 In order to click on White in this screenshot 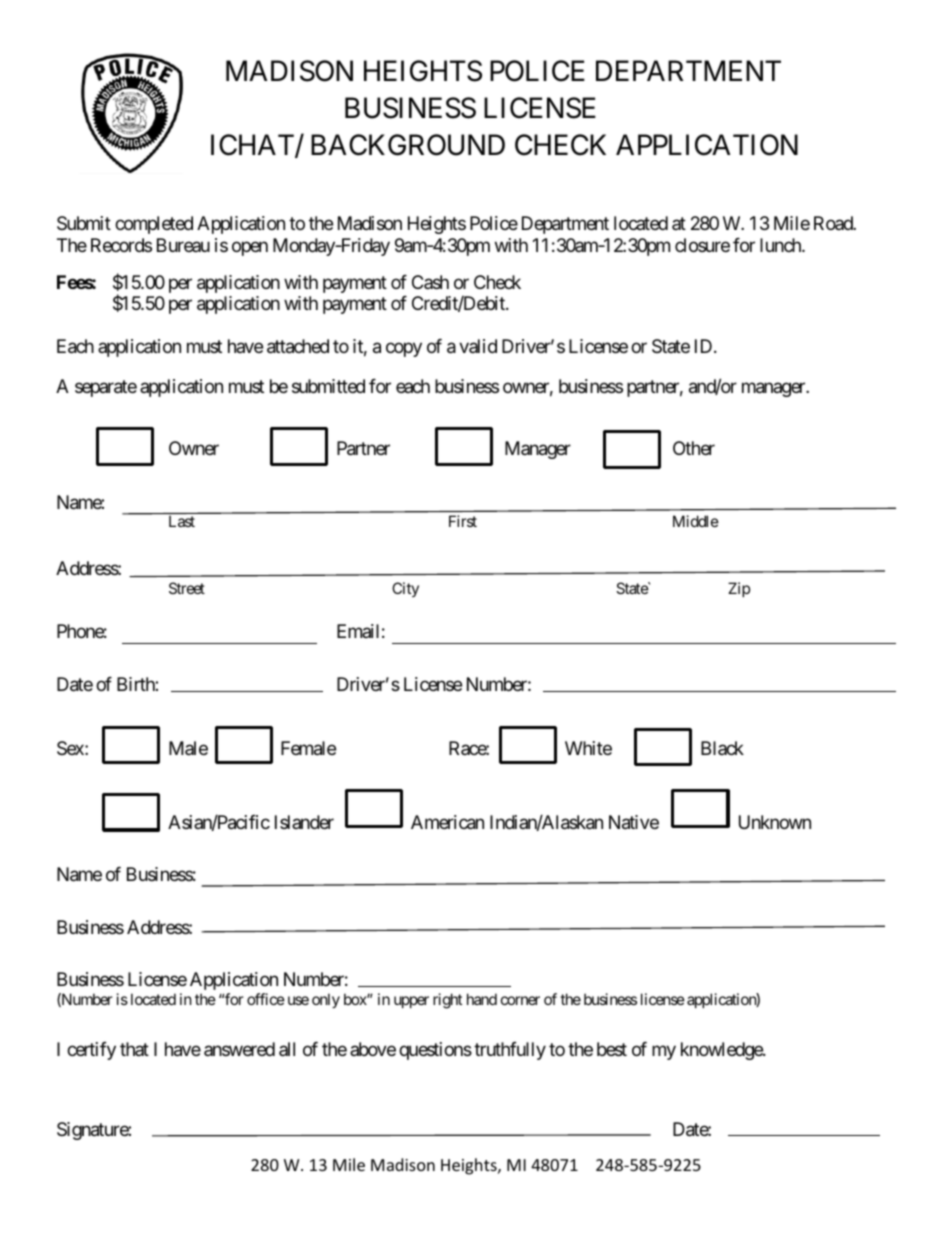, I will do `click(588, 748)`.
